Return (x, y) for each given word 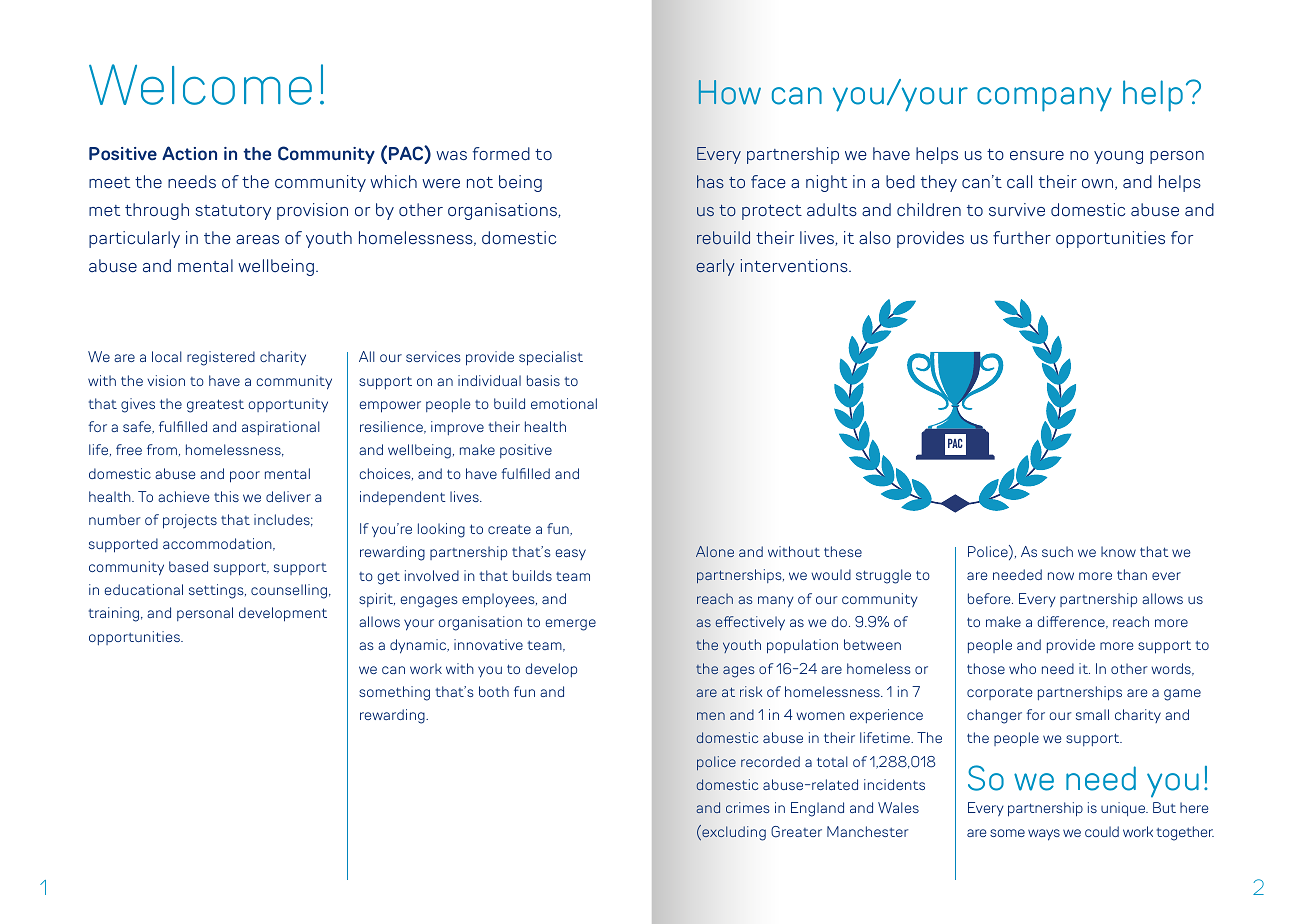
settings (217, 591)
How (730, 92)
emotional (564, 403)
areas (257, 240)
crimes (747, 807)
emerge (571, 625)
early (715, 267)
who (1022, 668)
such (1057, 551)
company (1044, 99)
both (494, 691)
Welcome (200, 84)
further (1022, 238)
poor (245, 477)
